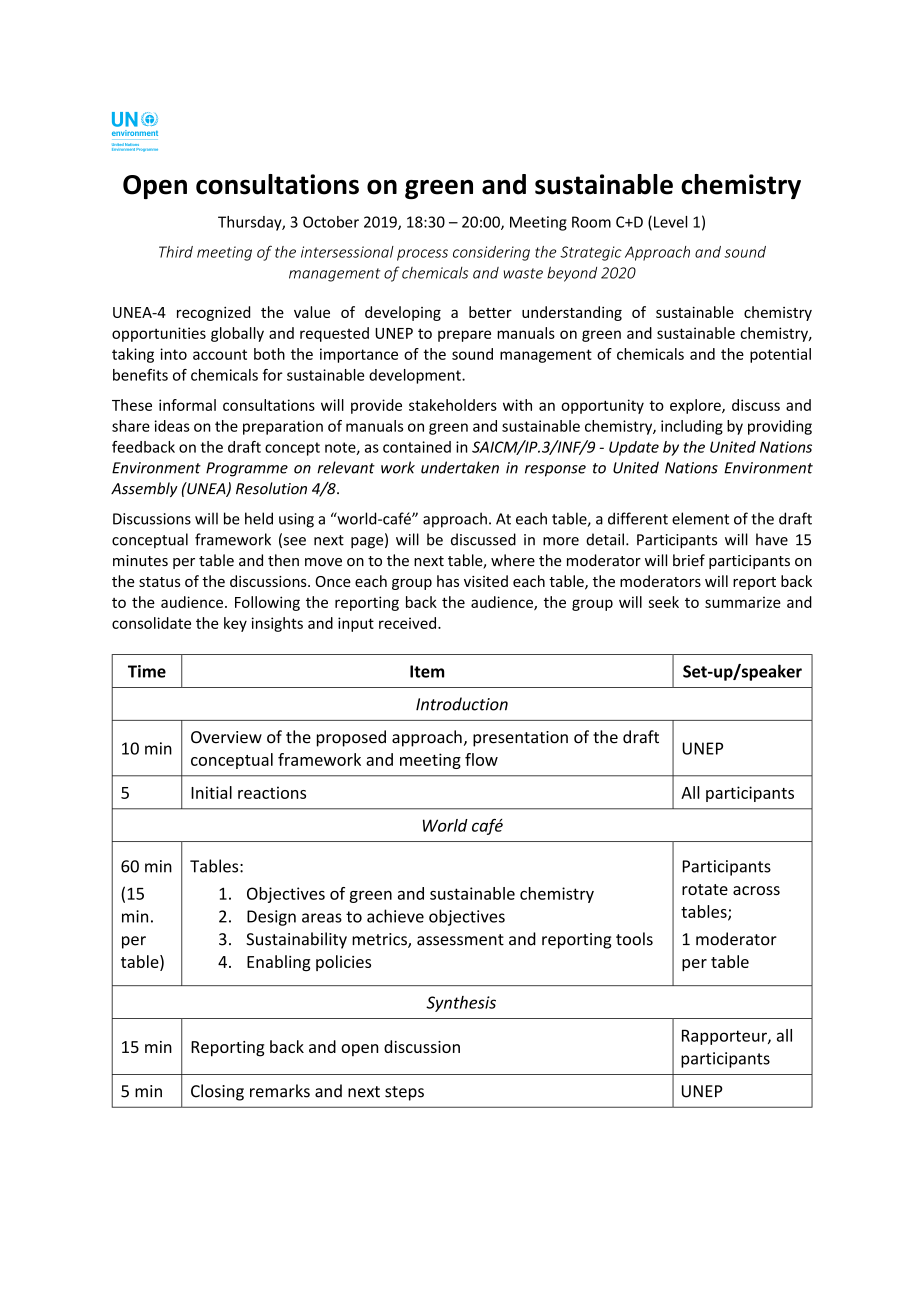  Describe the element at coordinates (176, 252) in the image. I see `Third` at that location.
